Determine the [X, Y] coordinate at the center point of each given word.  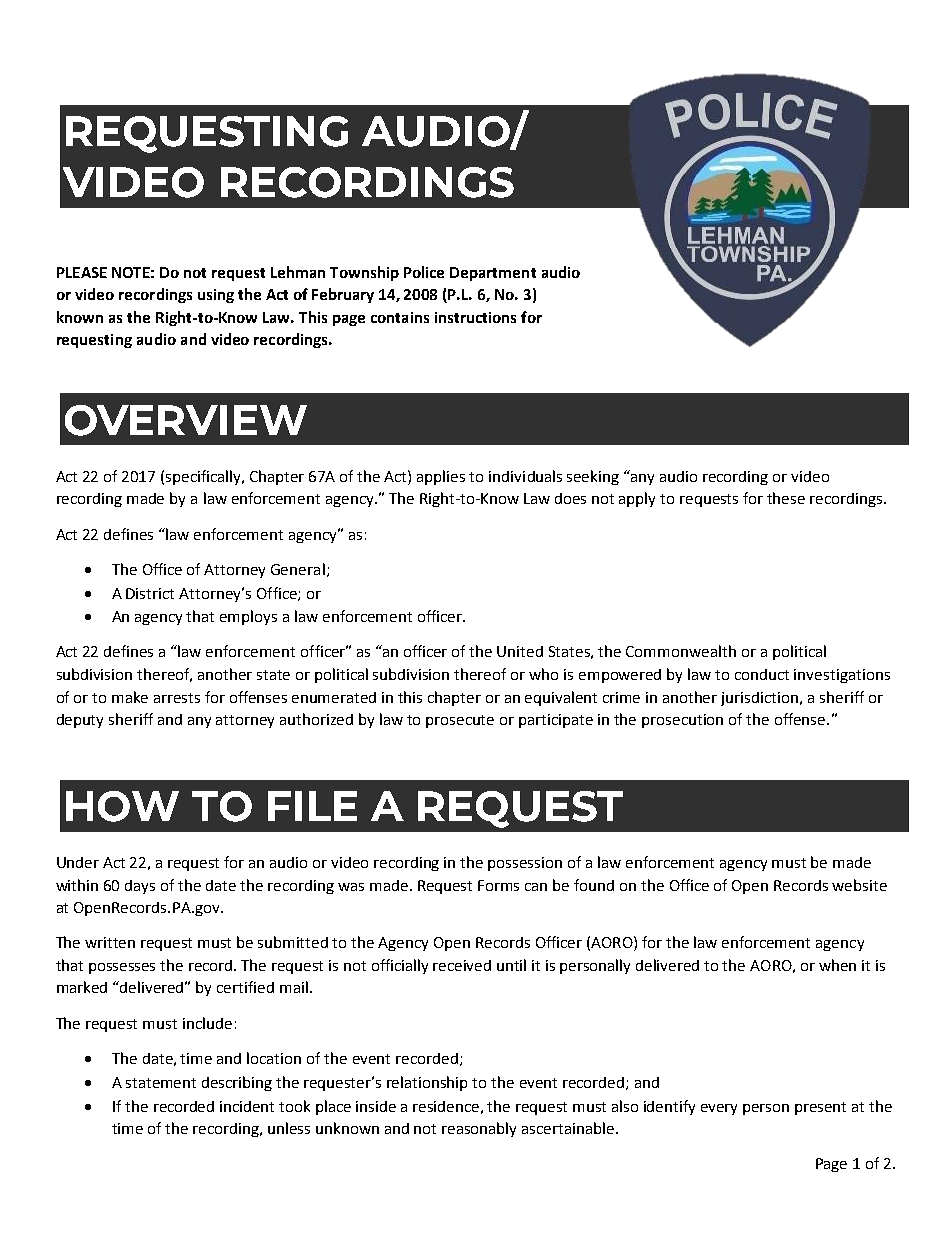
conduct [762, 674]
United [520, 651]
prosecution [682, 721]
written [110, 942]
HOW [122, 806]
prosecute [460, 721]
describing [237, 1083]
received [462, 965]
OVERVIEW [186, 420]
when [837, 965]
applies [441, 477]
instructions [475, 317]
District [150, 593]
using [216, 296]
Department [493, 274]
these [786, 498]
